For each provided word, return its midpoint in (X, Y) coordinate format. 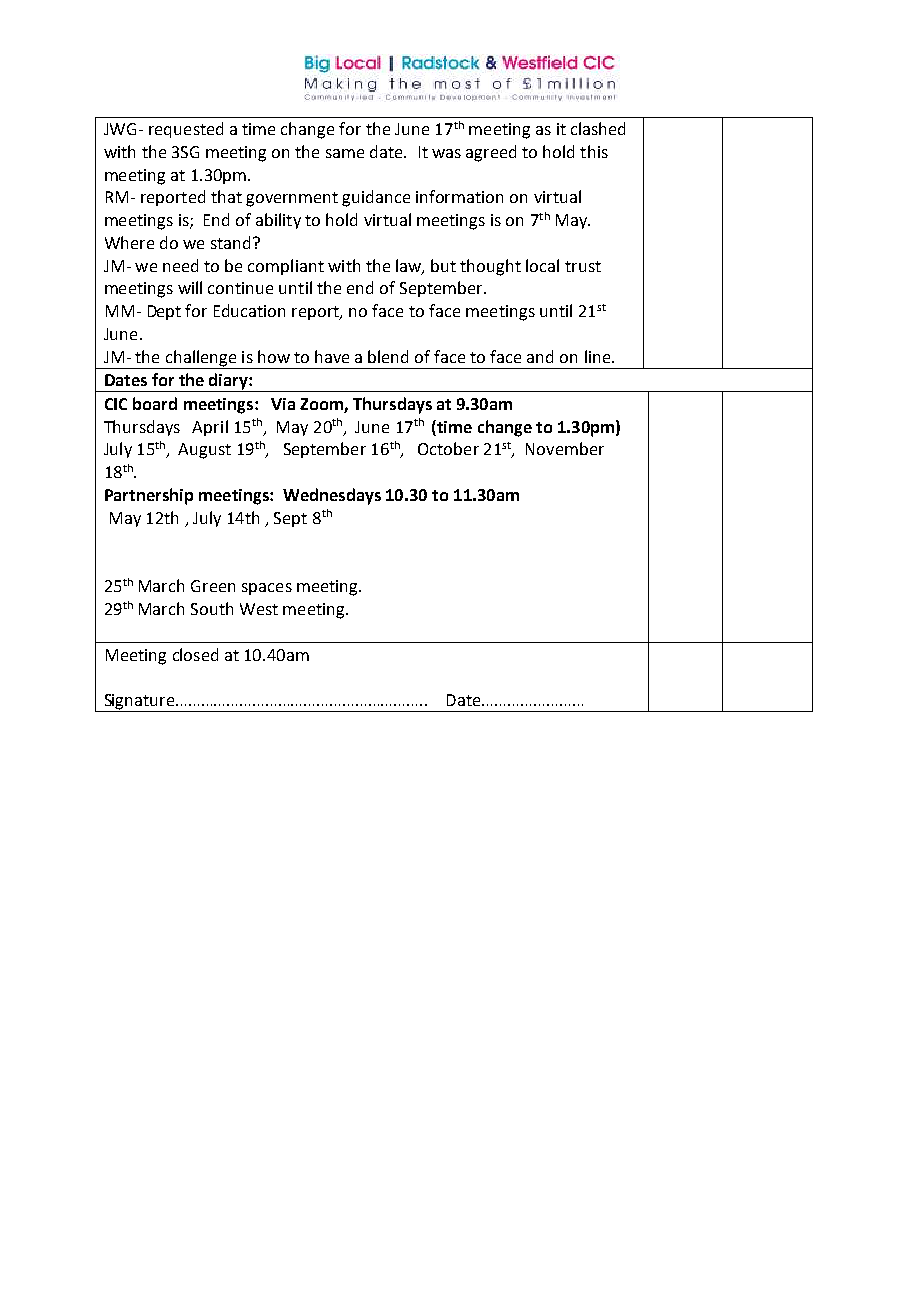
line (599, 356)
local (542, 265)
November (565, 448)
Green (213, 586)
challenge (201, 359)
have (332, 356)
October (448, 448)
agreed (491, 153)
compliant (286, 267)
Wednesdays (332, 496)
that (226, 196)
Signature (139, 703)
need (180, 265)
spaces (267, 589)
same (345, 153)
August (204, 451)
